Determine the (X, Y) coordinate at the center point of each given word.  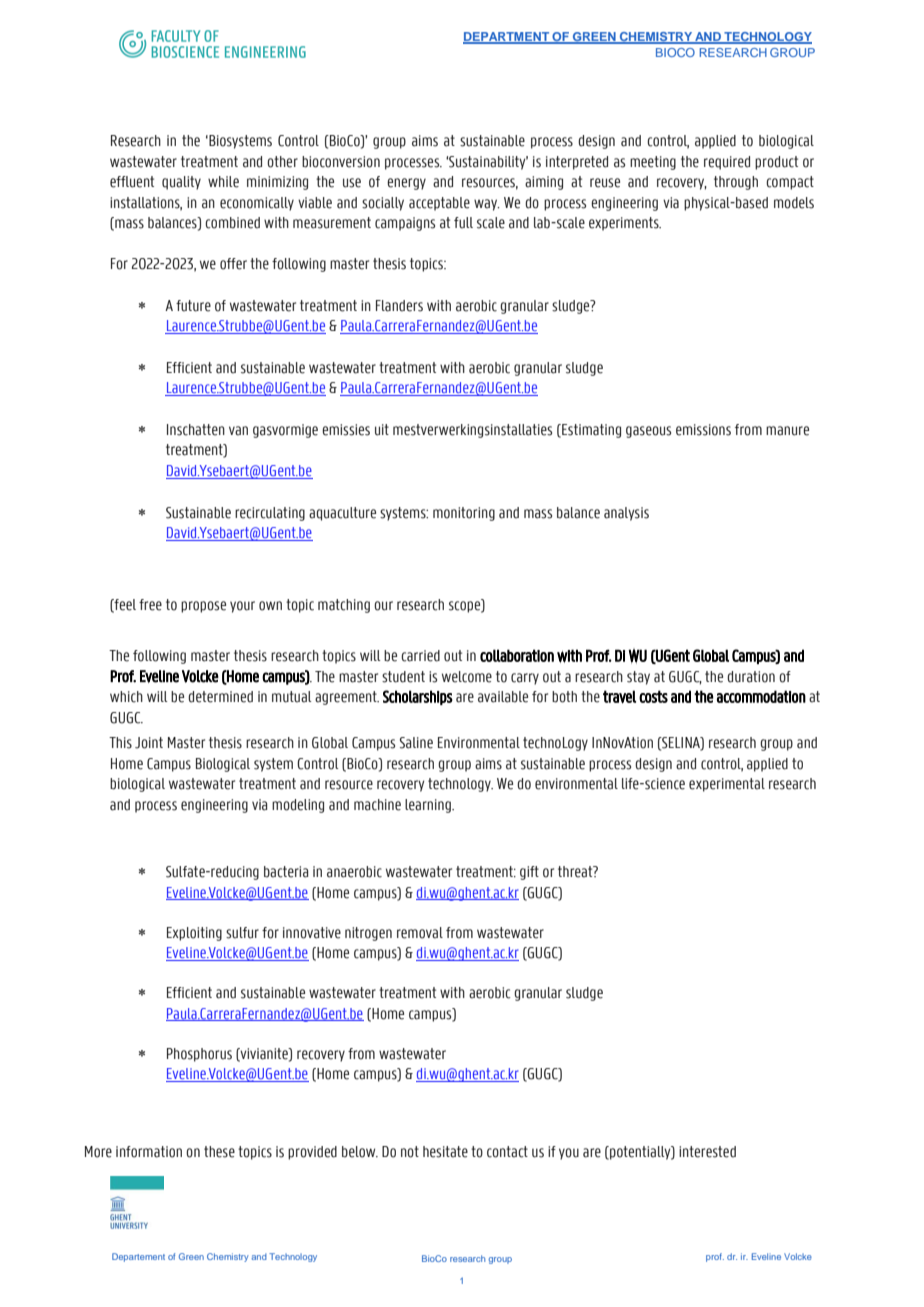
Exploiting (194, 934)
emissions (703, 430)
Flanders (399, 306)
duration (751, 677)
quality (181, 183)
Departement (138, 1257)
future (193, 306)
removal (420, 933)
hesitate (445, 1152)
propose (203, 607)
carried (420, 656)
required (727, 163)
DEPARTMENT (507, 38)
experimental (727, 785)
